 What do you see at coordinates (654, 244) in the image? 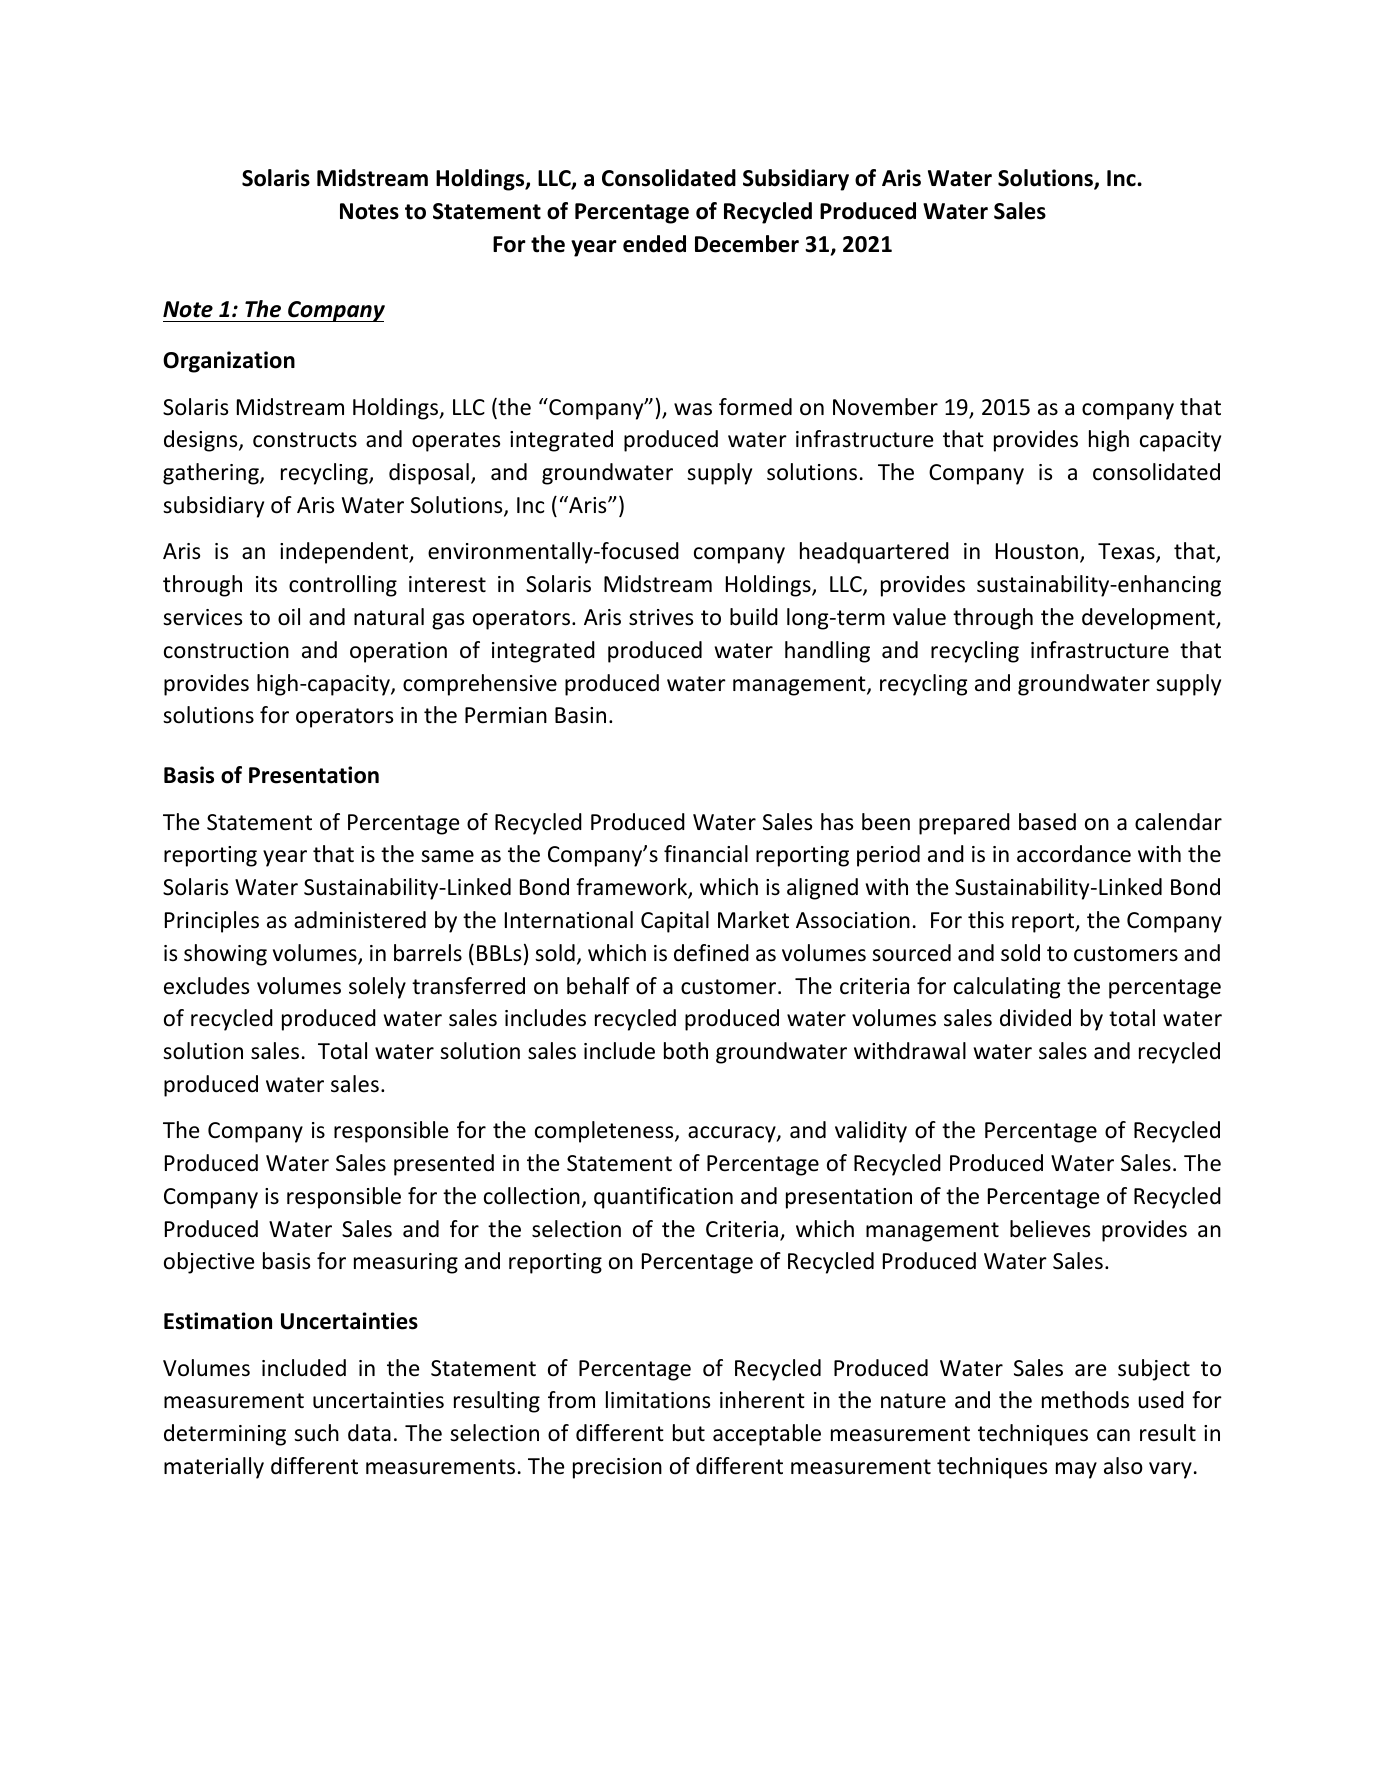
I see `ended` at bounding box center [654, 244].
